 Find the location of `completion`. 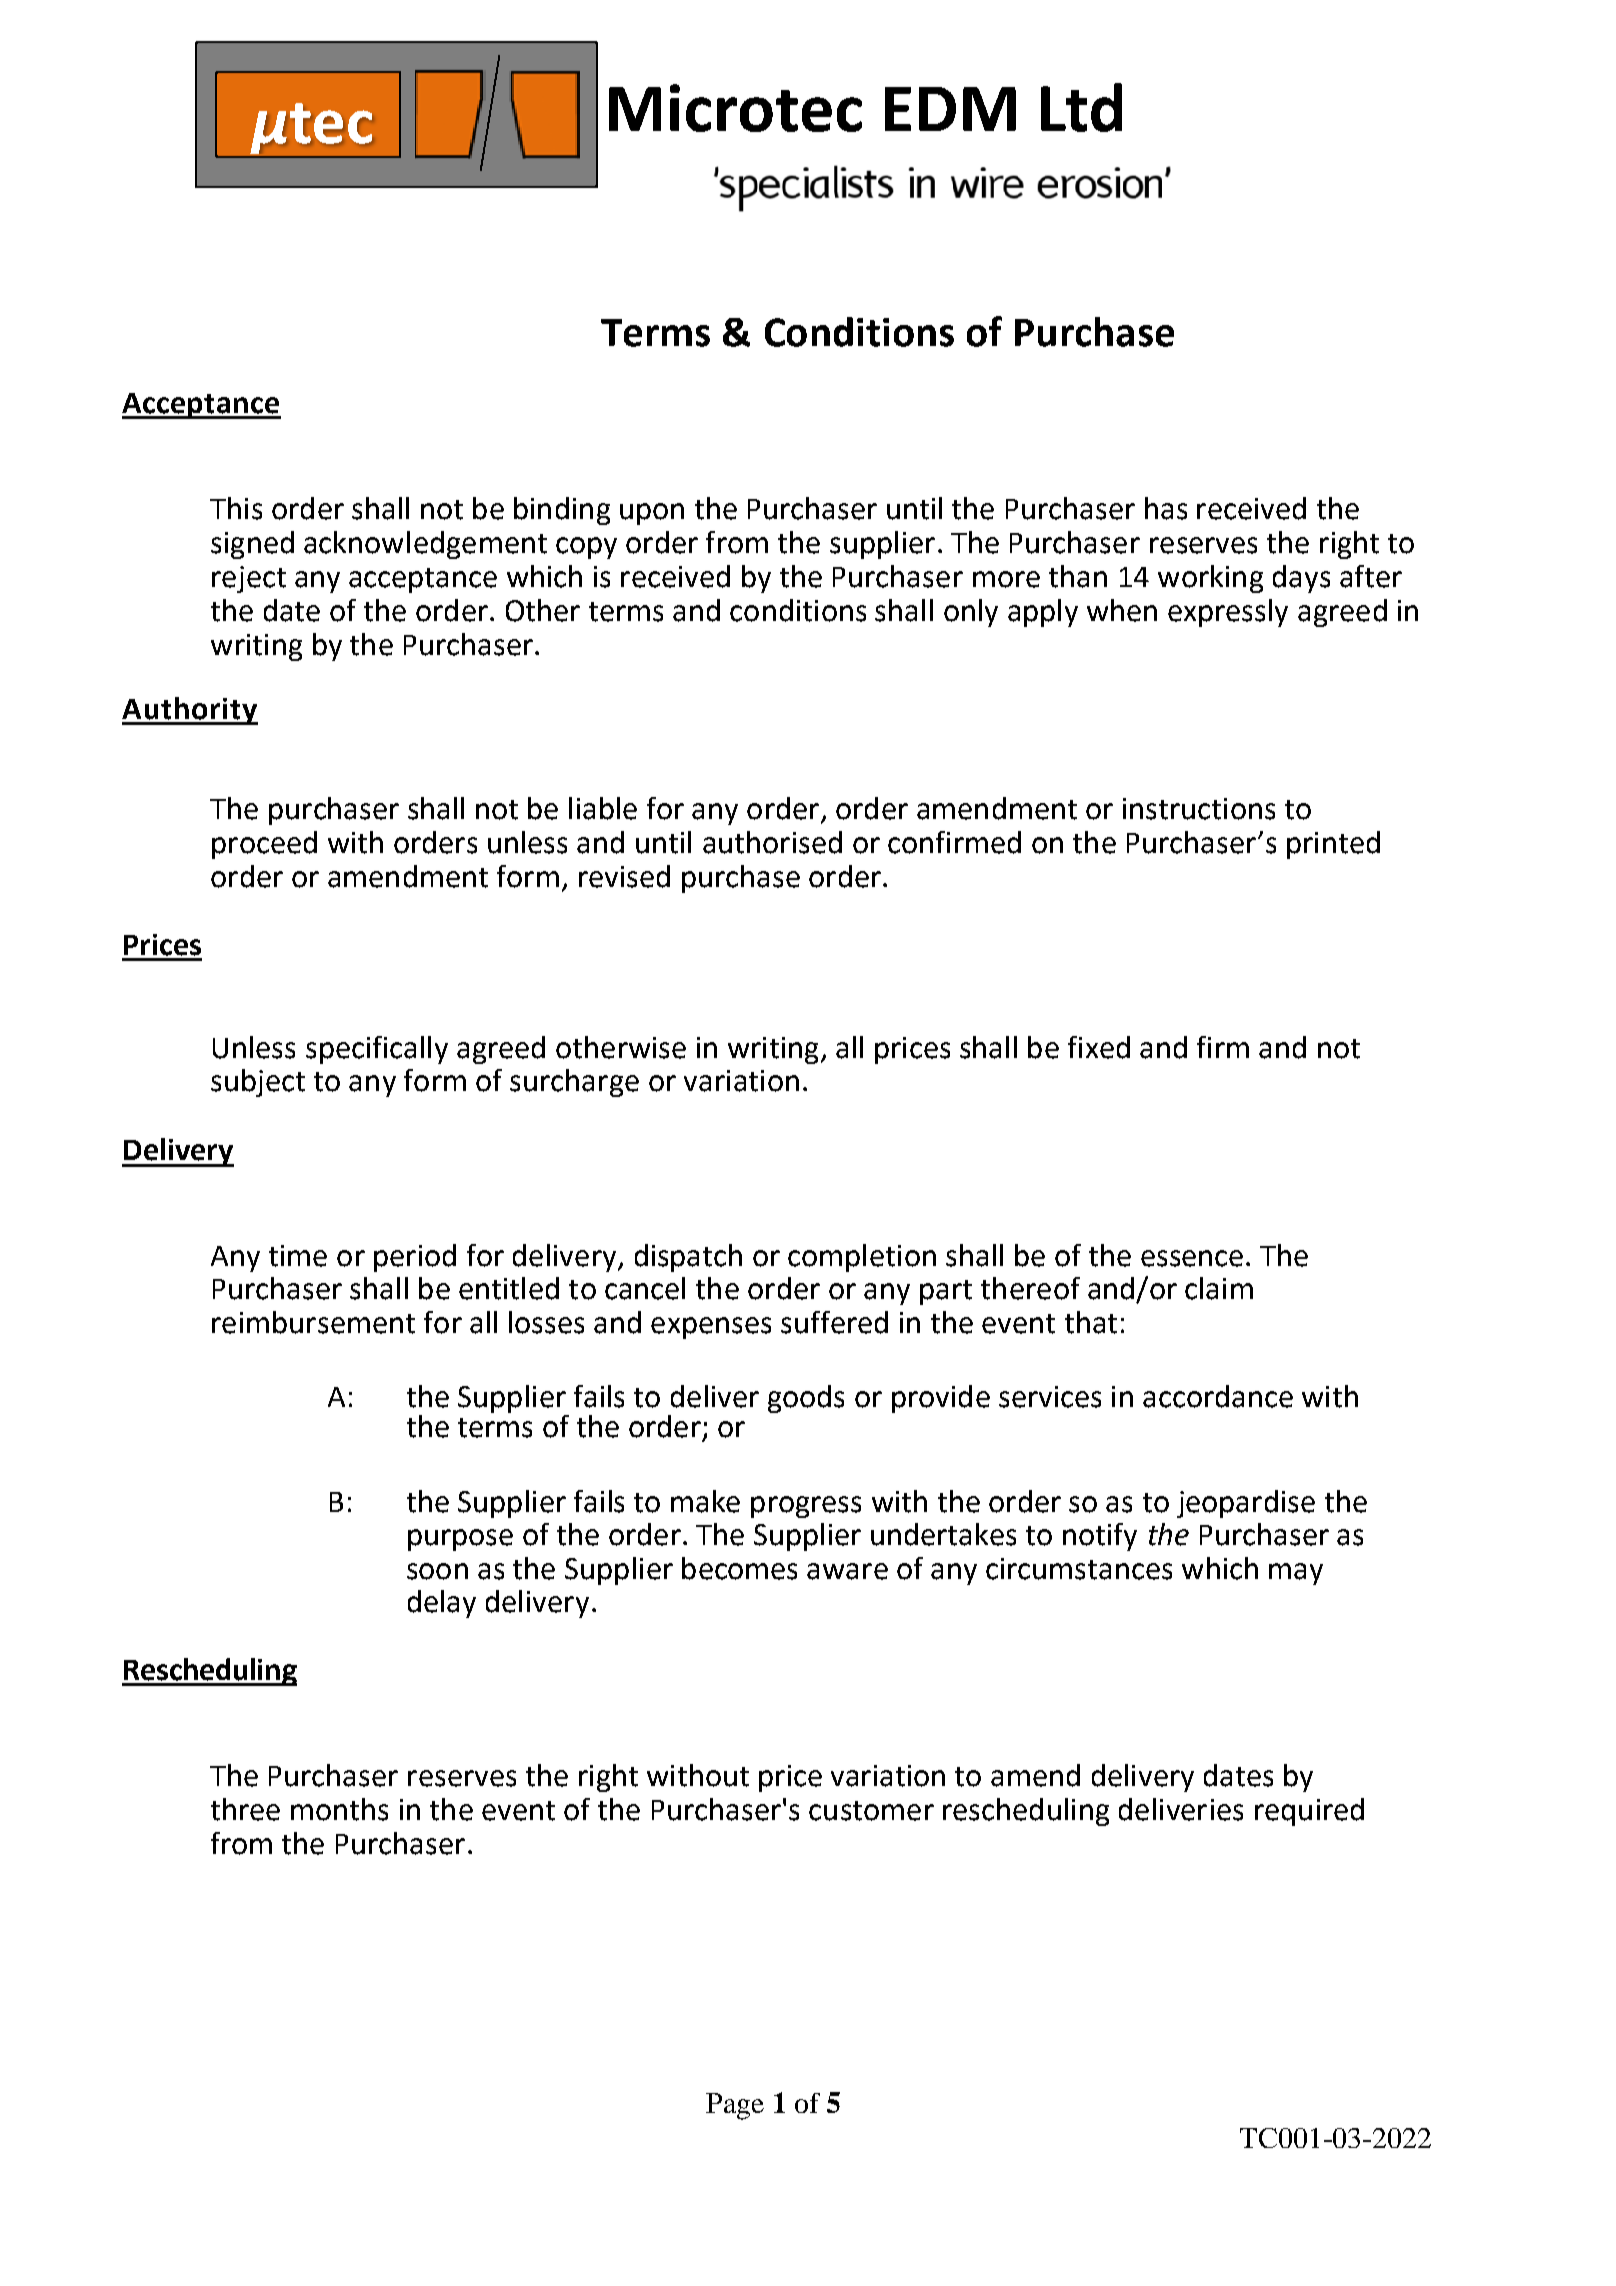

completion is located at coordinates (862, 1258).
